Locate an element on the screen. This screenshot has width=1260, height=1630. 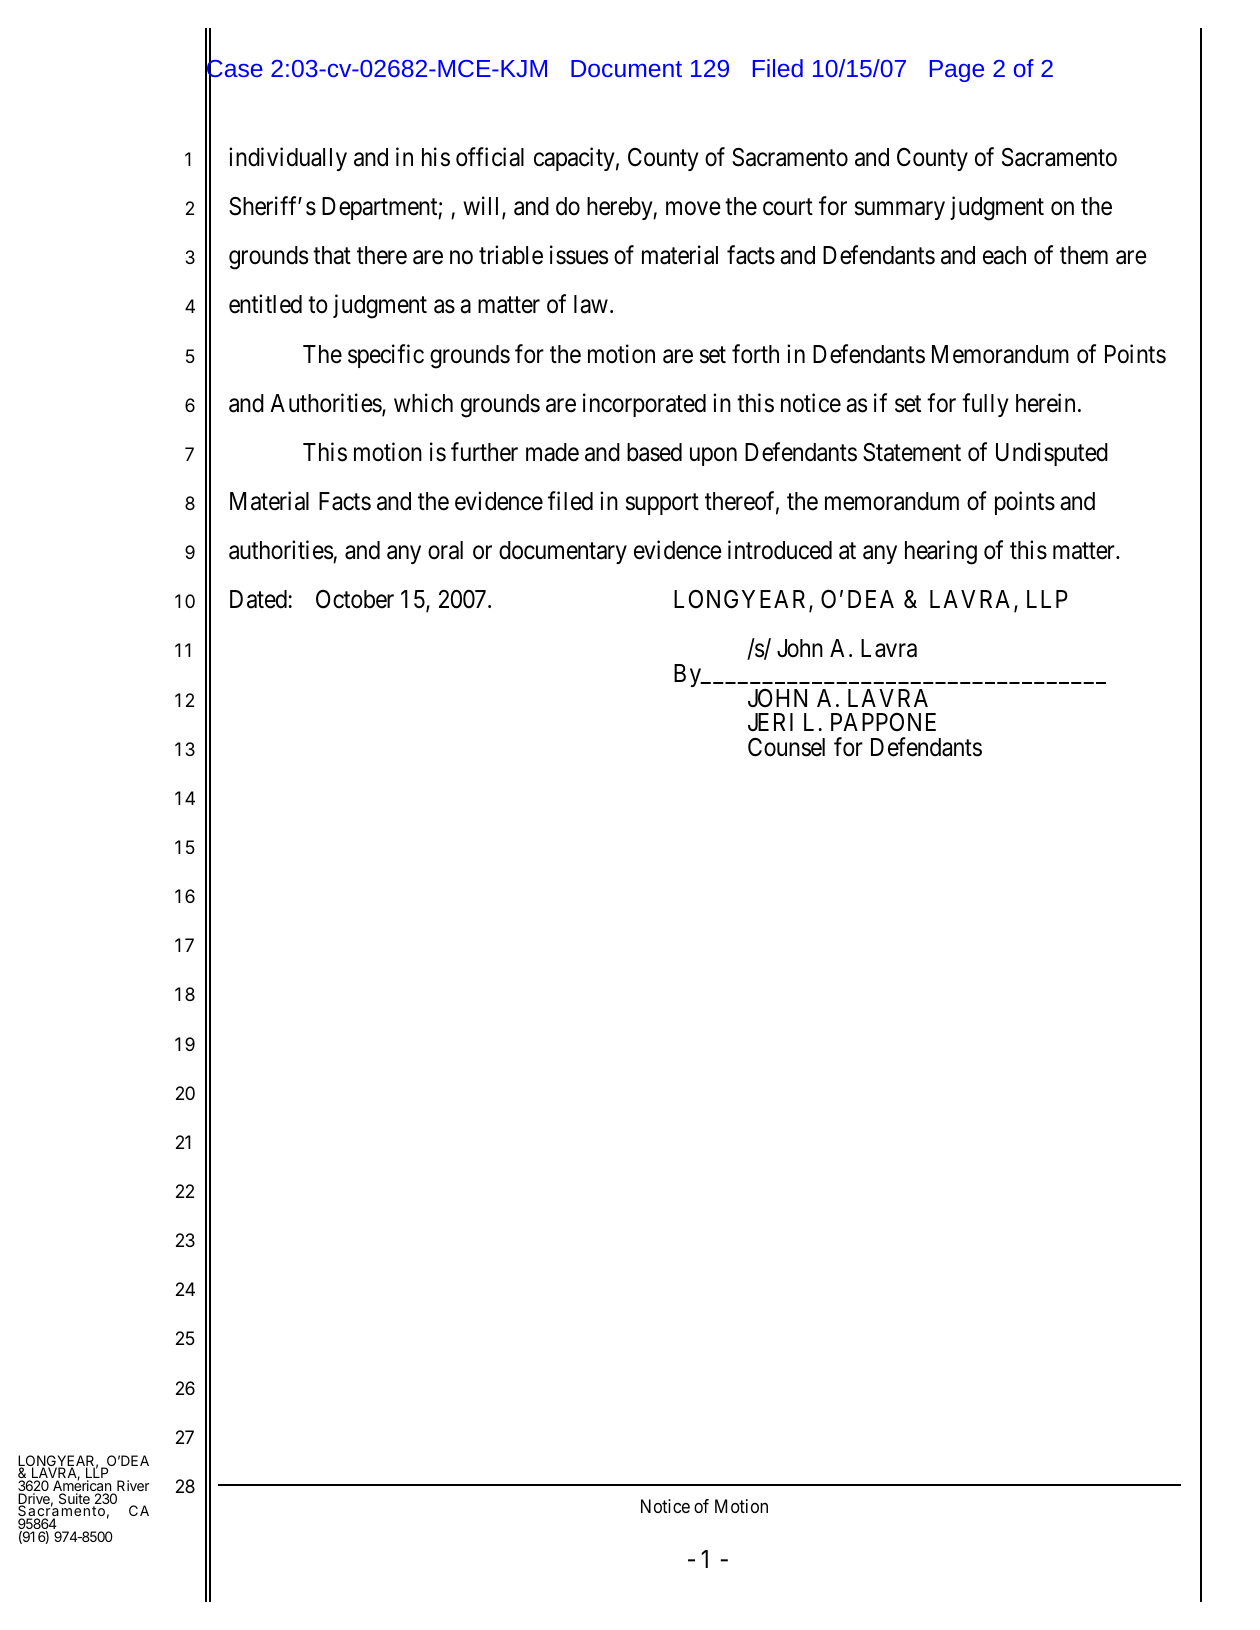
official is located at coordinates (490, 157).
